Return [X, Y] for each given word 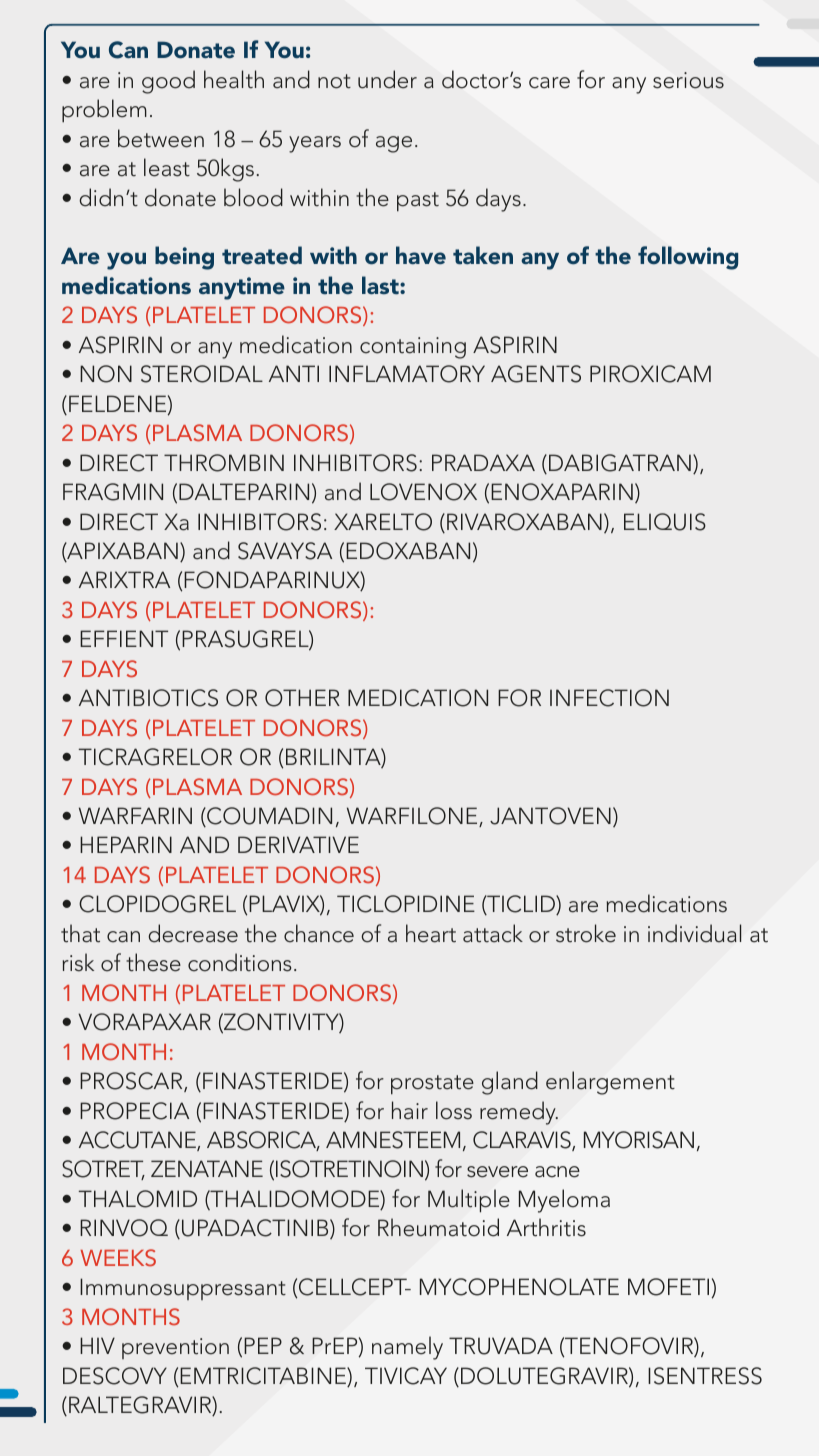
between [161, 138]
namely [407, 1348]
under [387, 79]
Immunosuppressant [183, 1289]
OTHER [302, 698]
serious [688, 80]
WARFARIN [135, 815]
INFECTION [609, 698]
